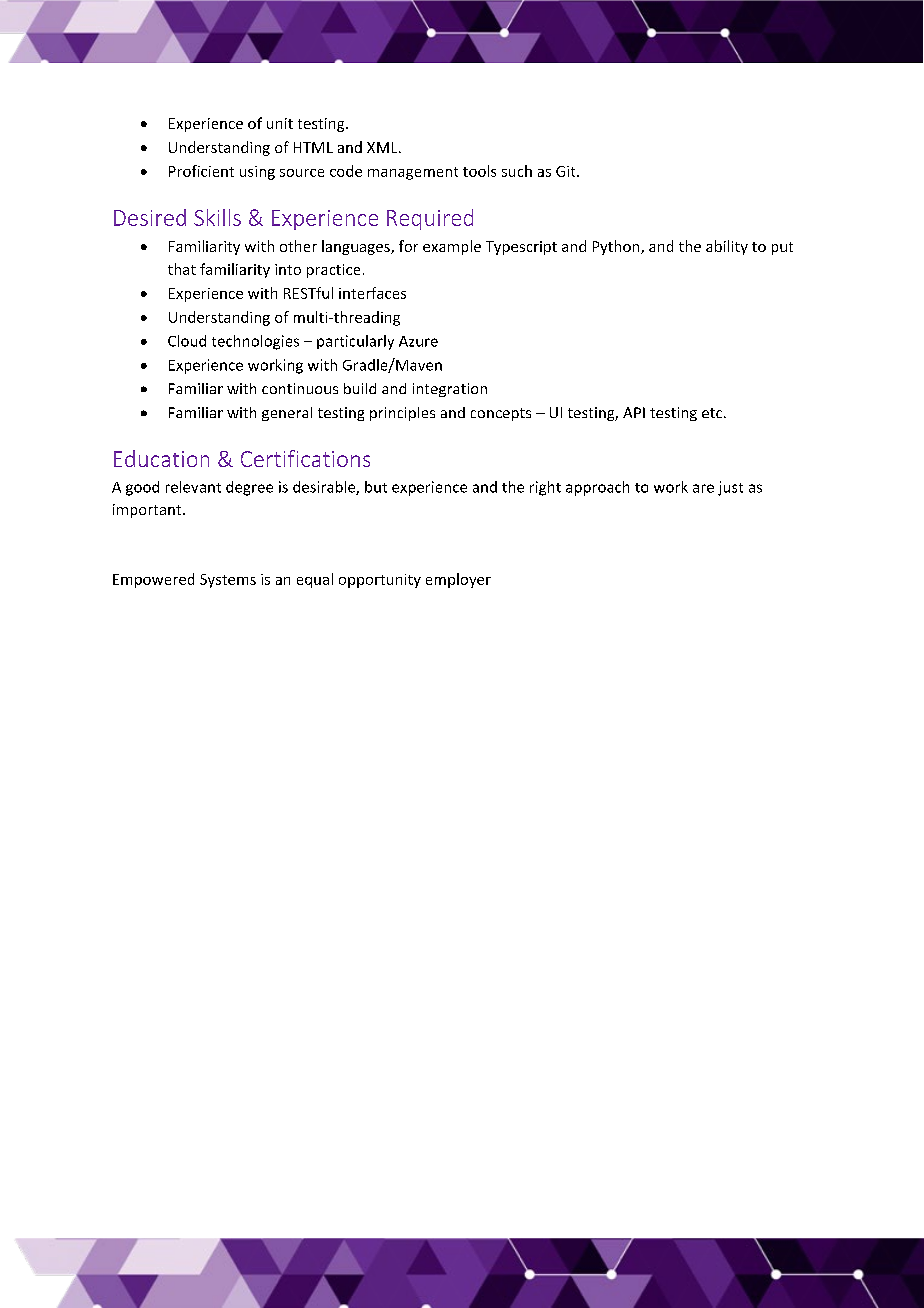  What do you see at coordinates (201, 171) in the page?
I see `Proficient` at bounding box center [201, 171].
